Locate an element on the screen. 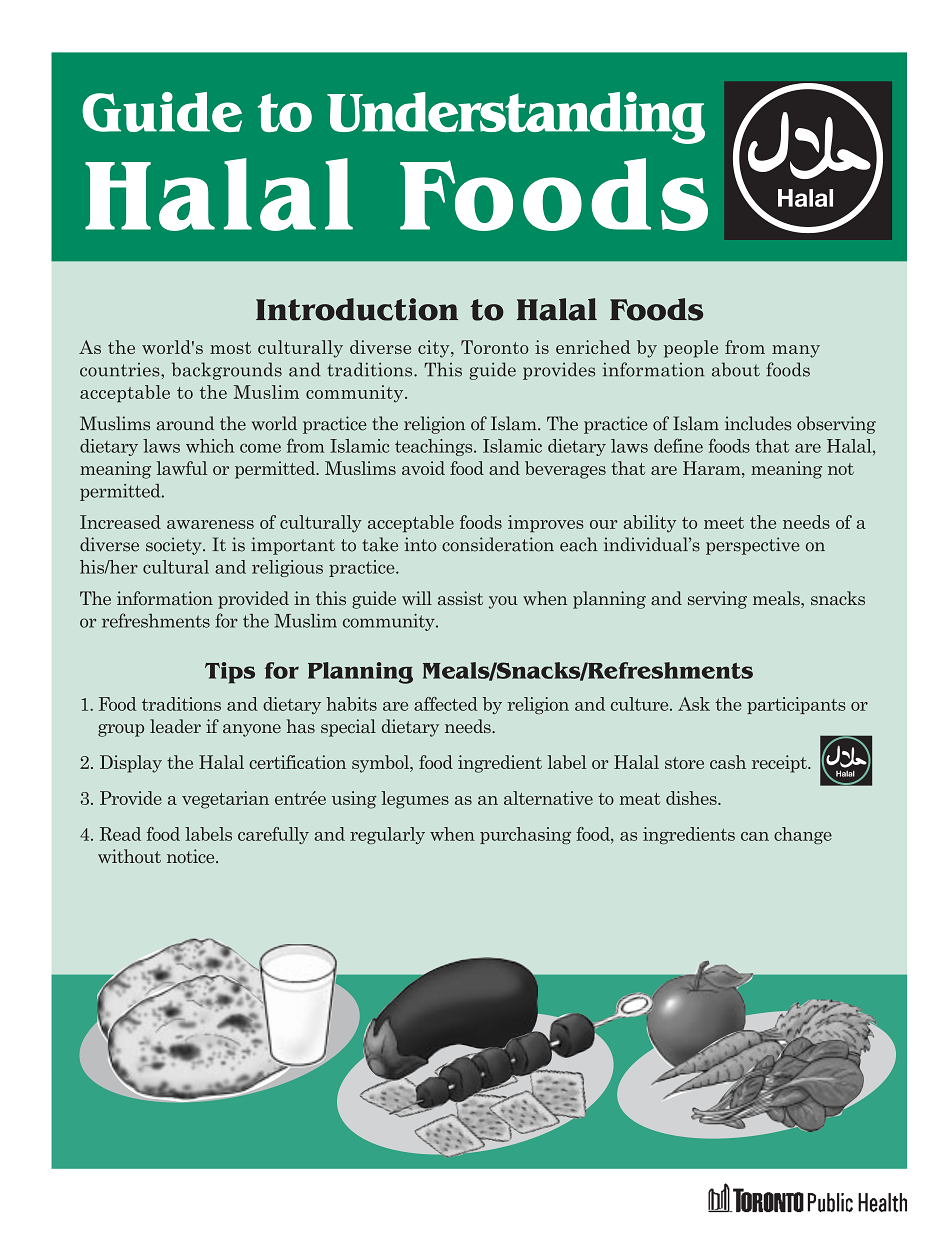  Understanding is located at coordinates (516, 118).
